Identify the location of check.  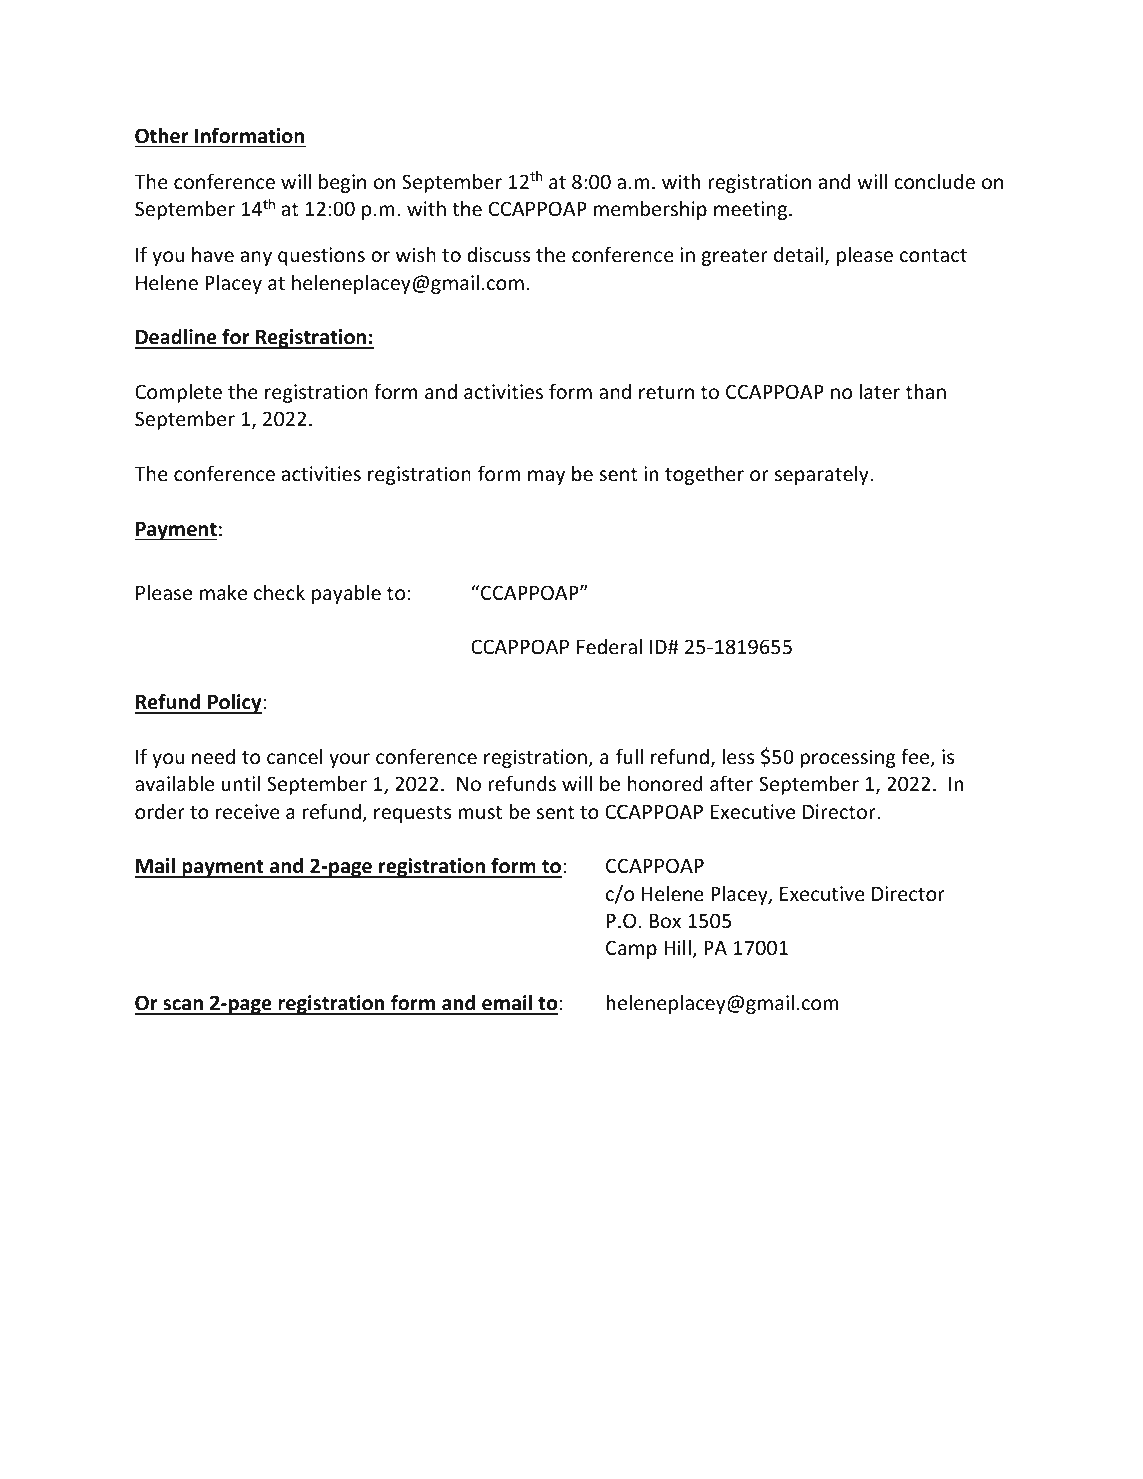
(279, 592).
